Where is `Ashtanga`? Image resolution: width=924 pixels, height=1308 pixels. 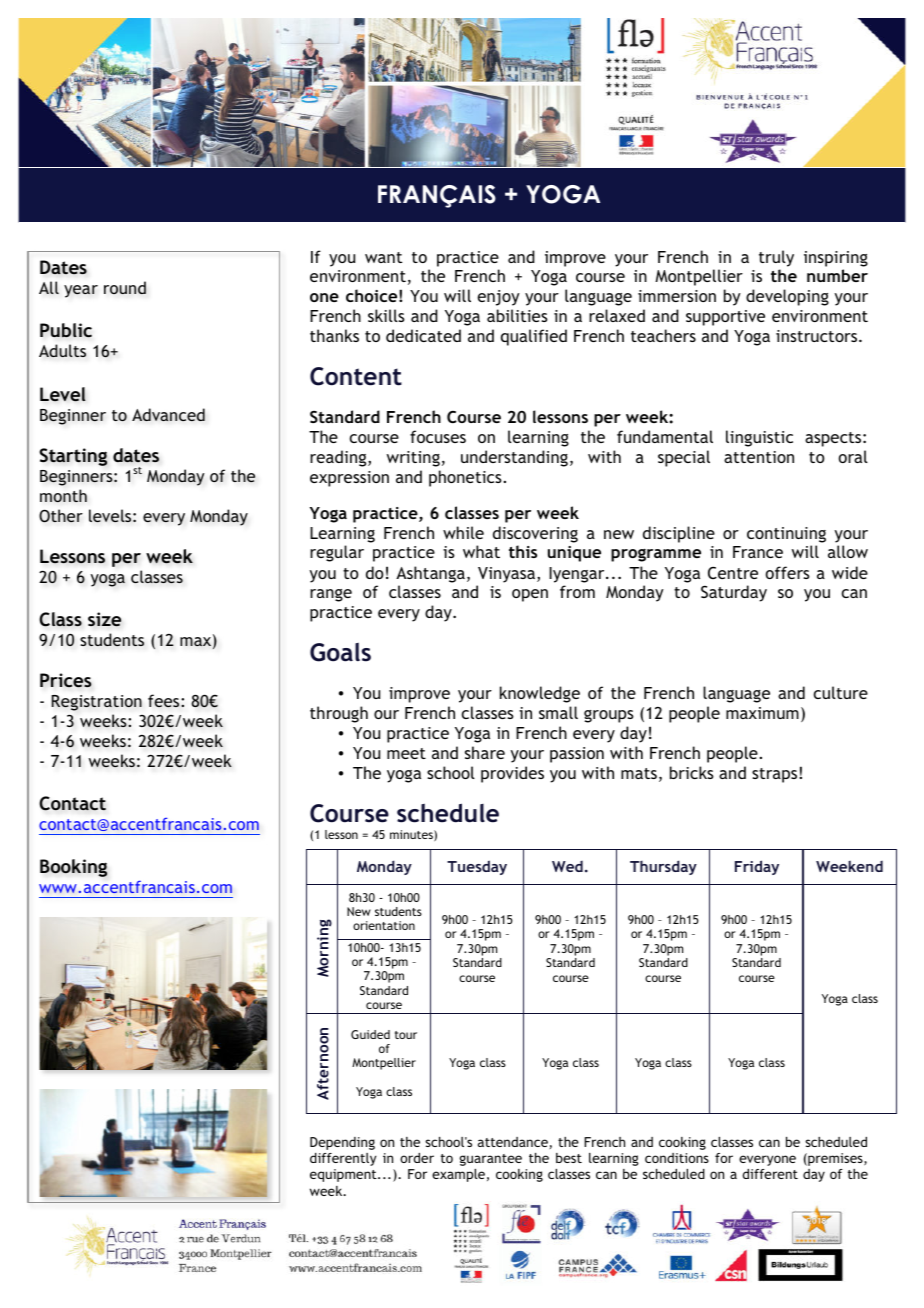
Ashtanga is located at coordinates (430, 574).
